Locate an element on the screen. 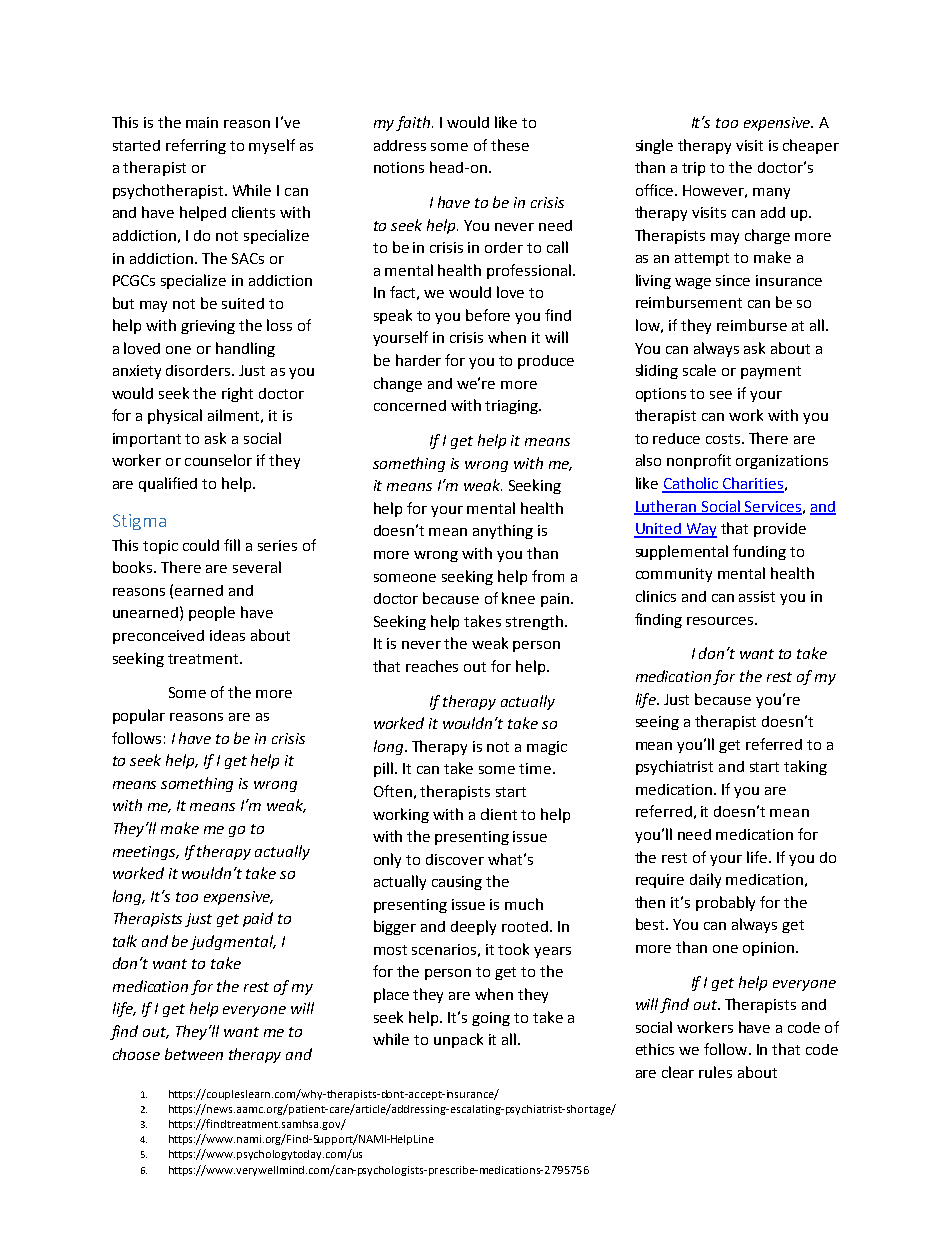 Image resolution: width=952 pixels, height=1233 pixels. before is located at coordinates (488, 315).
